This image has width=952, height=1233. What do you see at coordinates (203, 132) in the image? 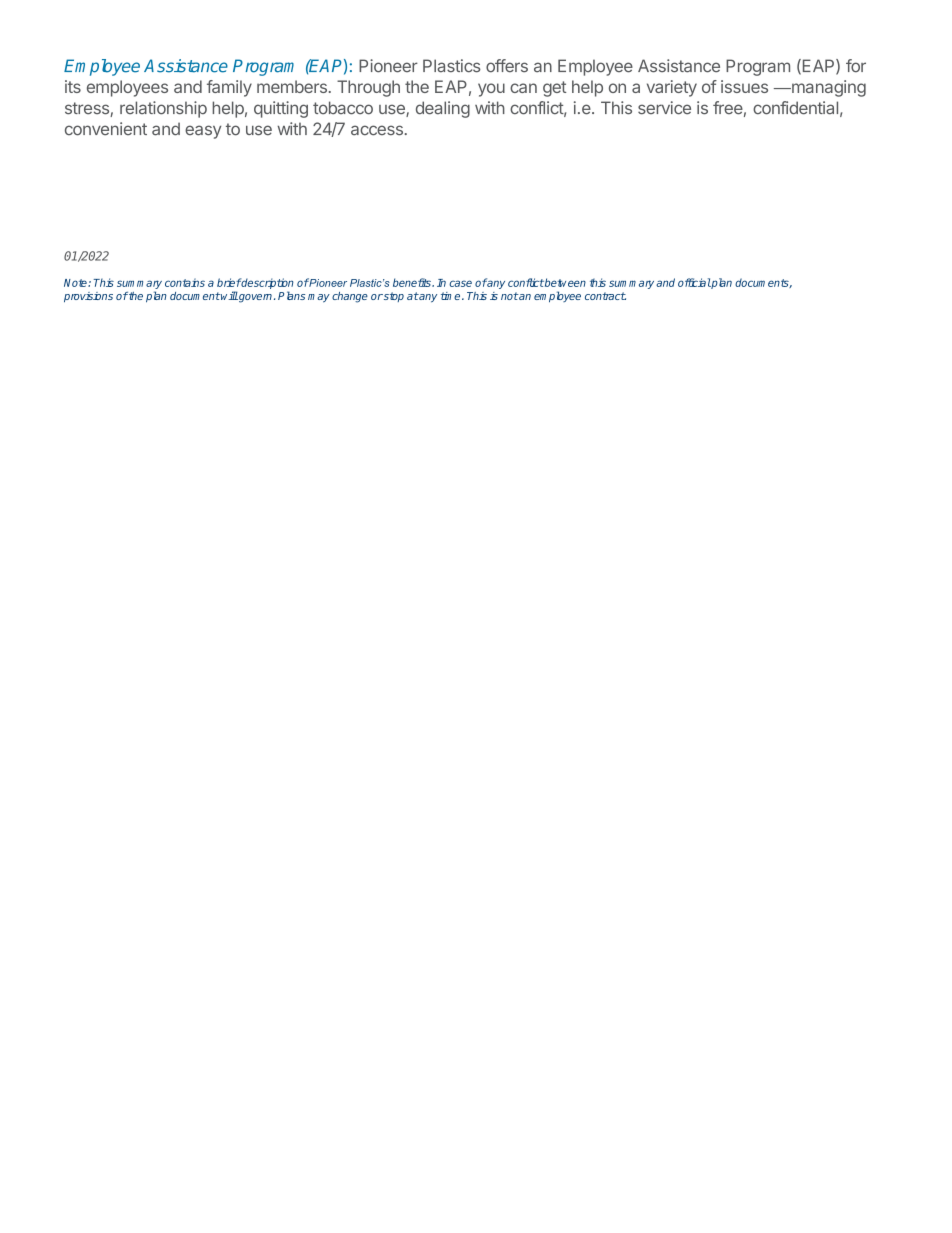
I see `easy` at bounding box center [203, 132].
